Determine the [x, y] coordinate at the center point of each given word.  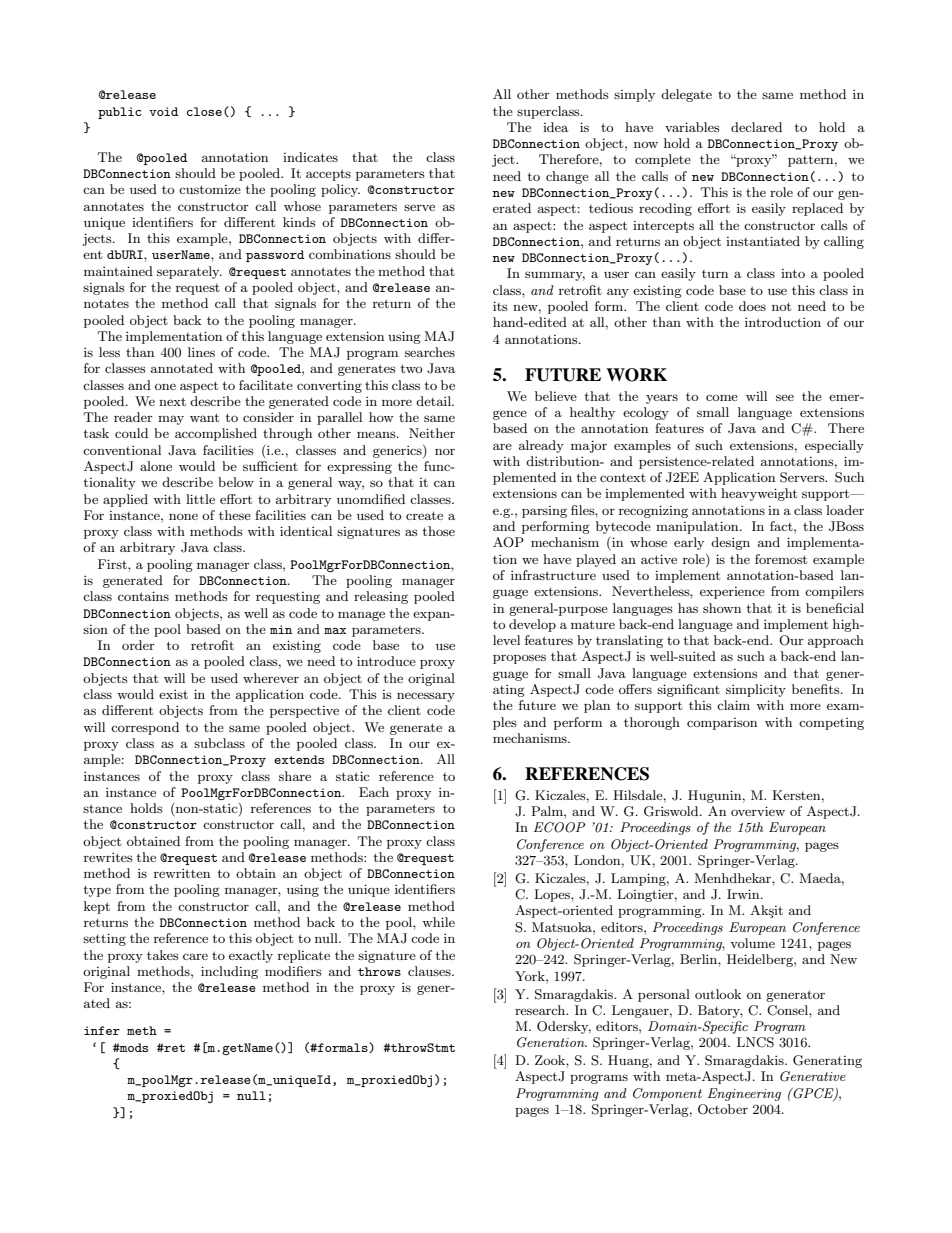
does [752, 306]
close [204, 111]
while [438, 922]
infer [102, 1030]
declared [756, 127]
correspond [145, 728]
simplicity [756, 690]
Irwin [744, 894]
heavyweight [759, 494]
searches [430, 352]
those [439, 531]
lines [201, 352]
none [183, 516]
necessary [426, 697]
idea [555, 127]
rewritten [182, 873]
